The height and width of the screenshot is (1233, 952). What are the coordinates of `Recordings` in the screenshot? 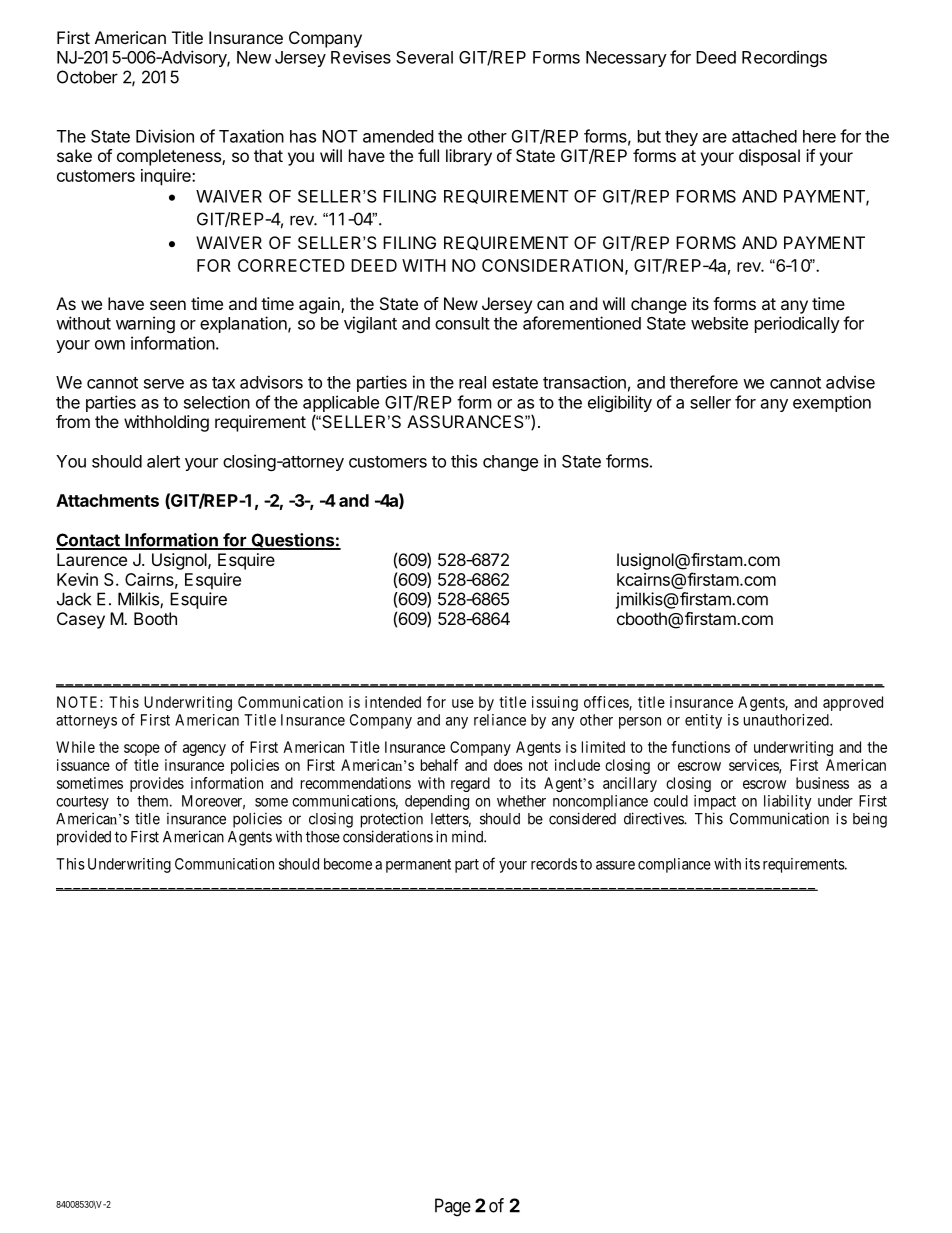 It's located at (784, 58).
